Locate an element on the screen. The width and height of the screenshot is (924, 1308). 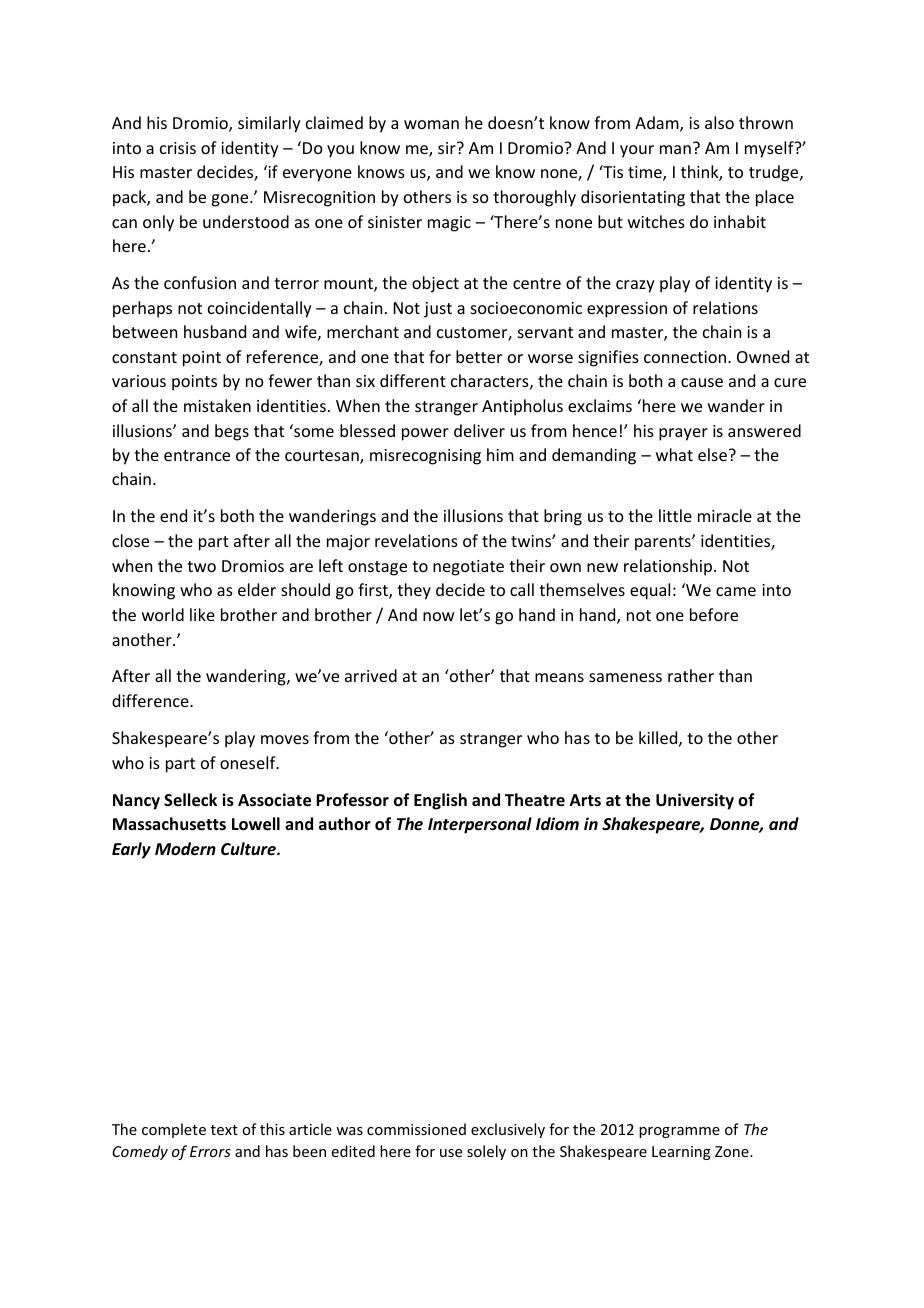
sir is located at coordinates (448, 148).
